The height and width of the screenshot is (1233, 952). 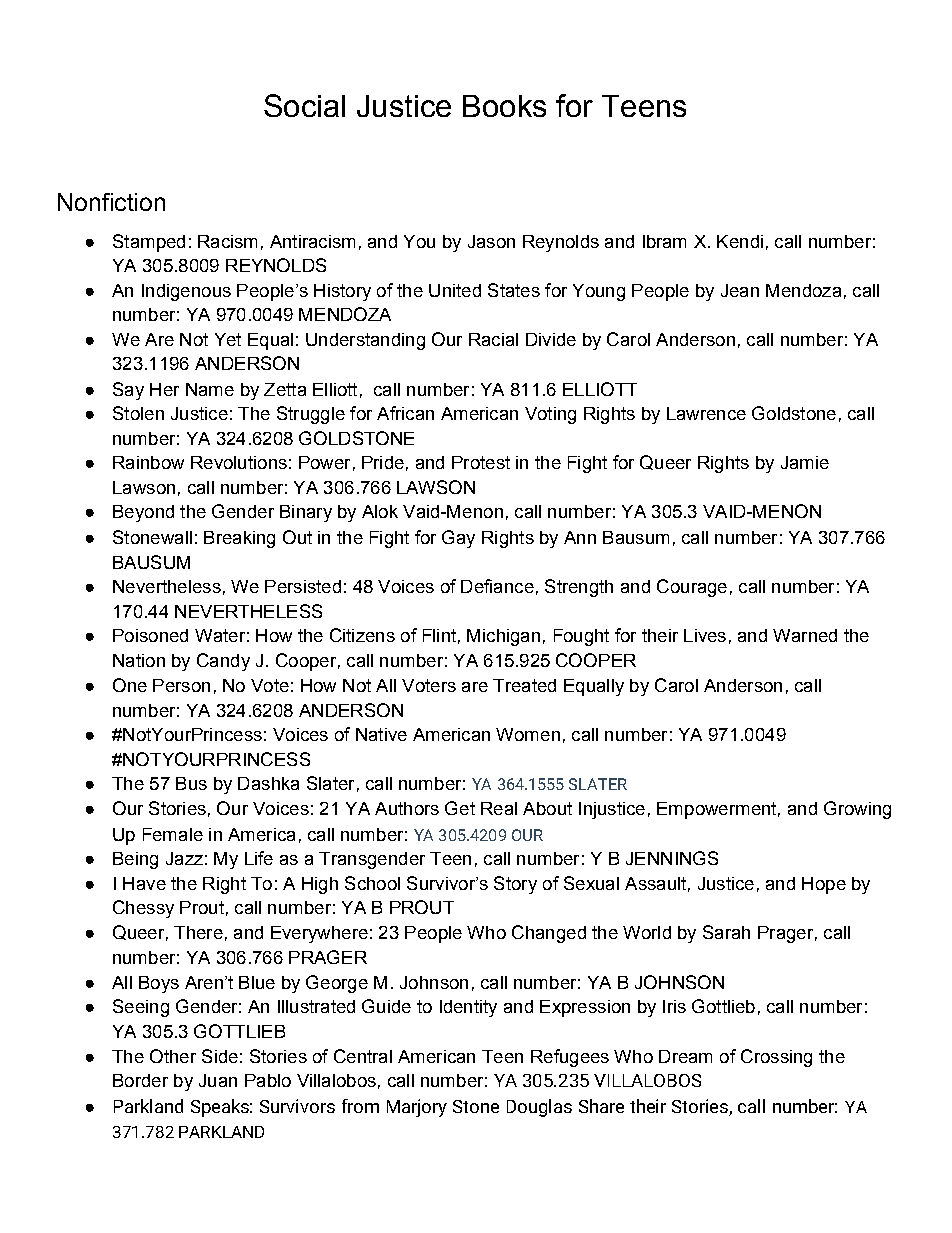 I want to click on Social, so click(x=304, y=105).
